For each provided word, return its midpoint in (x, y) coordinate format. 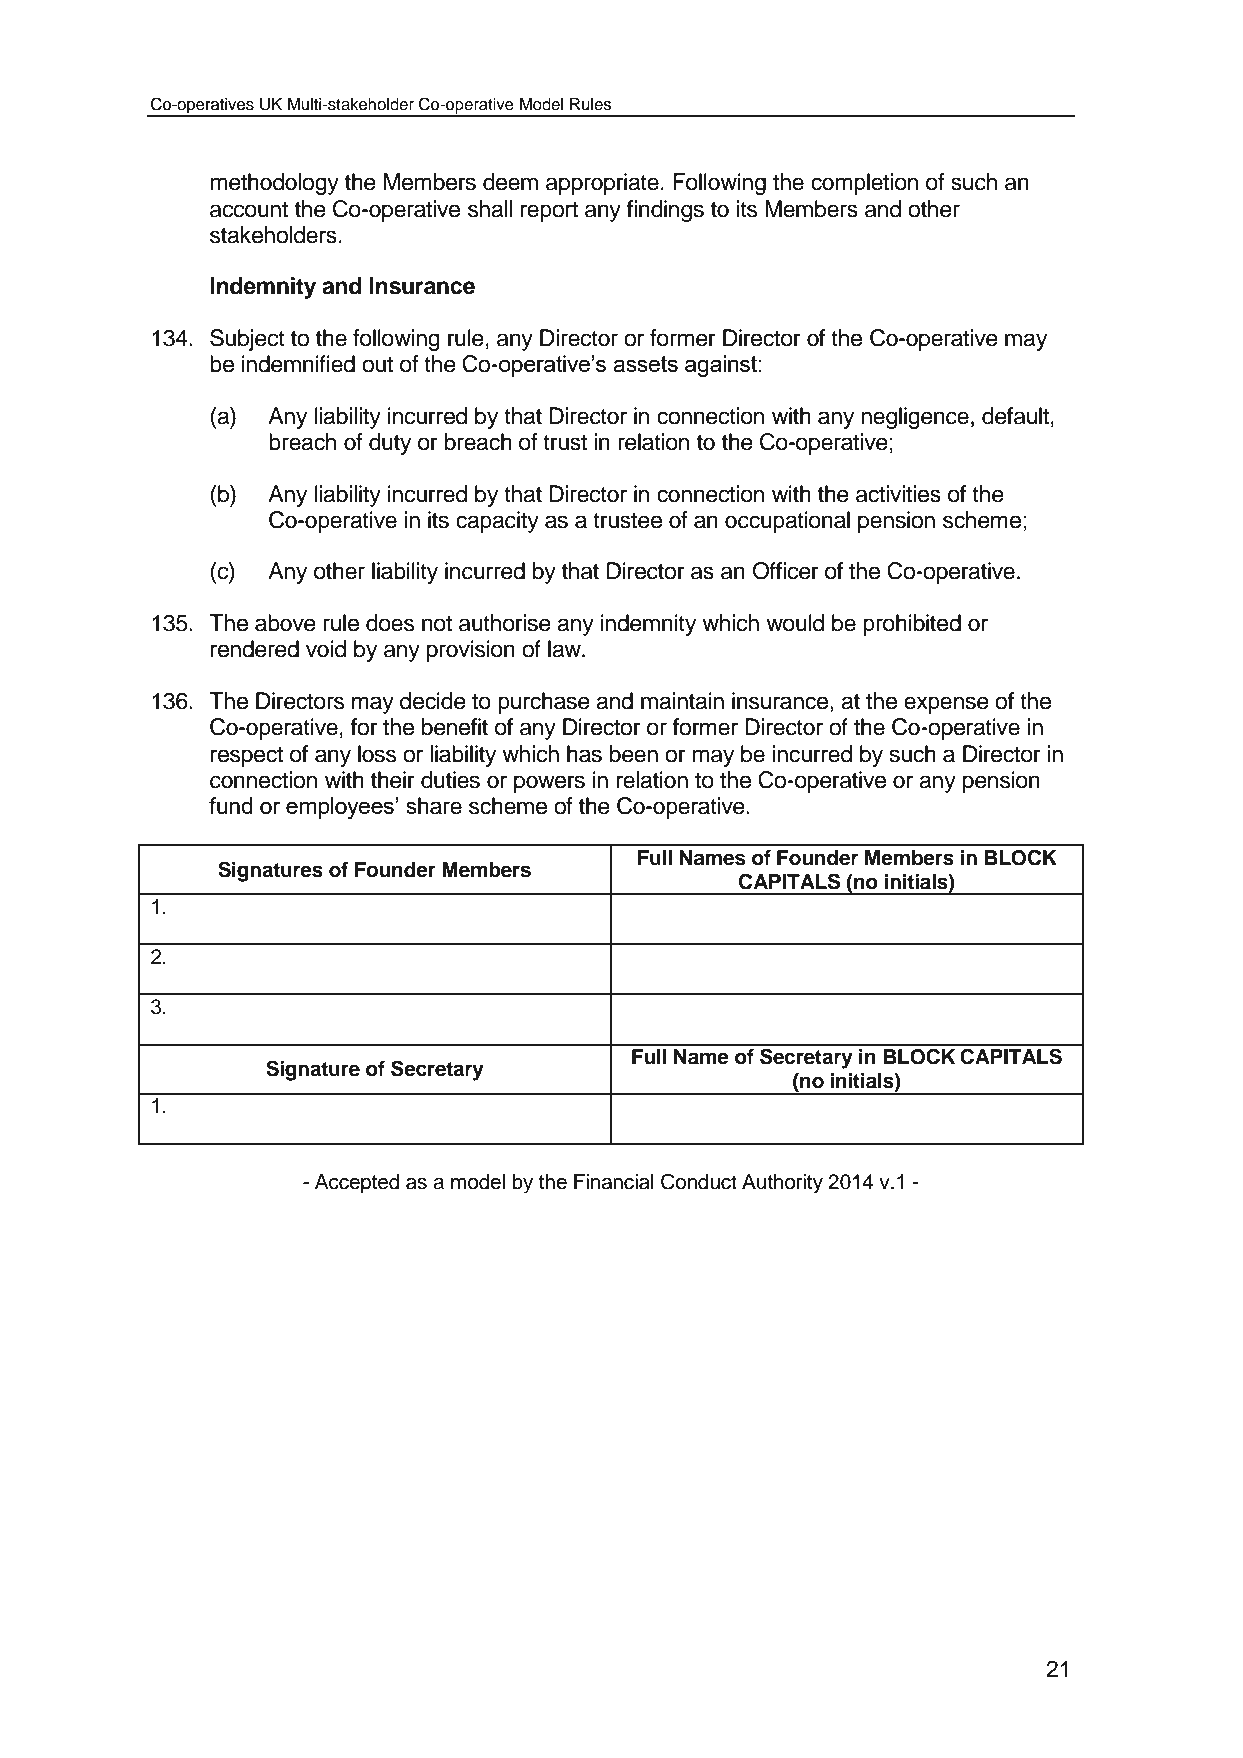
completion (864, 184)
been (634, 754)
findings (665, 211)
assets (645, 364)
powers (549, 784)
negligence (915, 418)
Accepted (357, 1184)
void (326, 649)
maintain (682, 701)
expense (946, 705)
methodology (274, 184)
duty (390, 444)
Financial (614, 1182)
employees (340, 808)
